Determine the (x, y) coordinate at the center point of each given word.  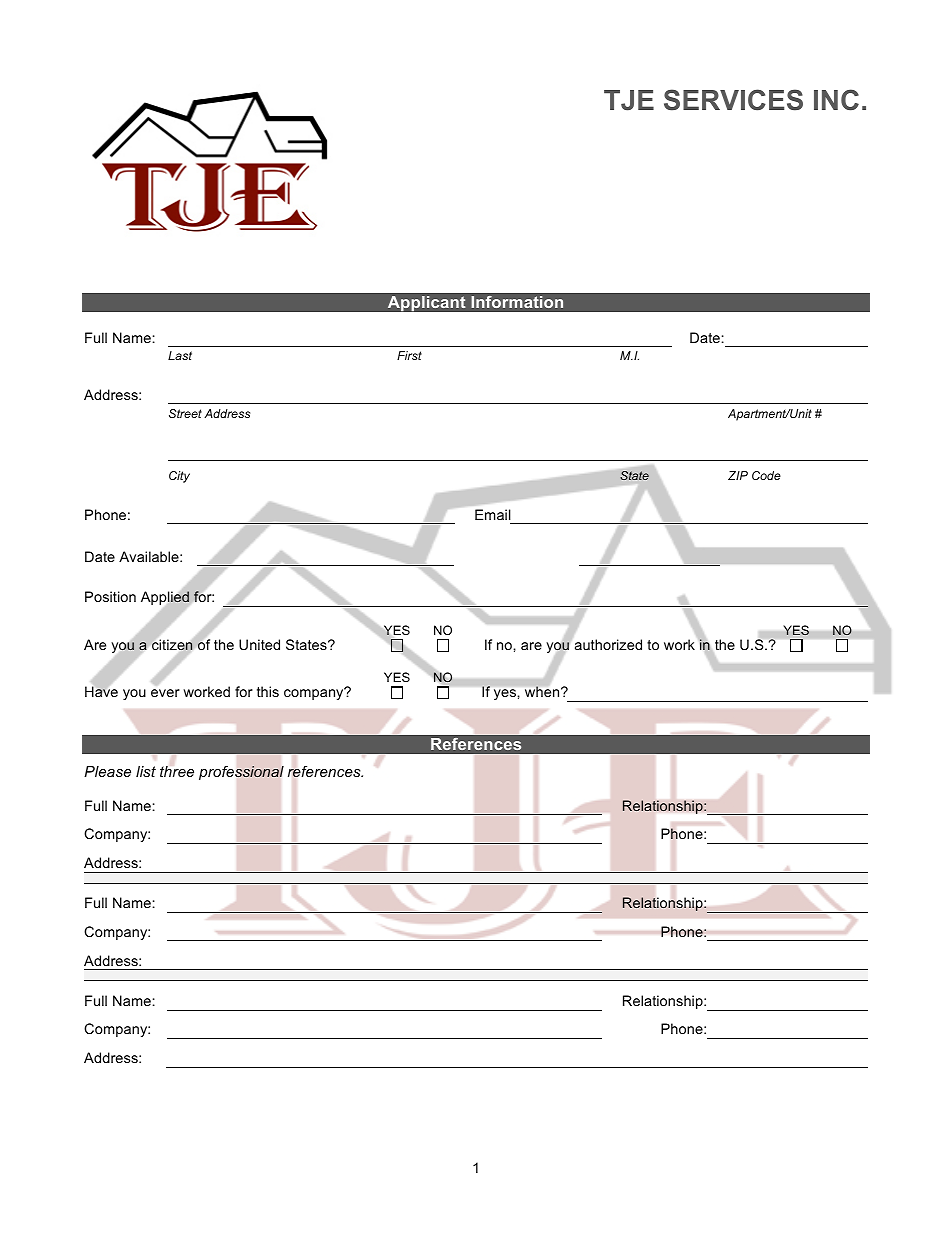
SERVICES (733, 100)
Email (493, 514)
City (179, 477)
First (409, 355)
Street (185, 413)
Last (180, 355)
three (177, 771)
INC (836, 100)
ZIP (738, 475)
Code (766, 475)
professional (241, 773)
